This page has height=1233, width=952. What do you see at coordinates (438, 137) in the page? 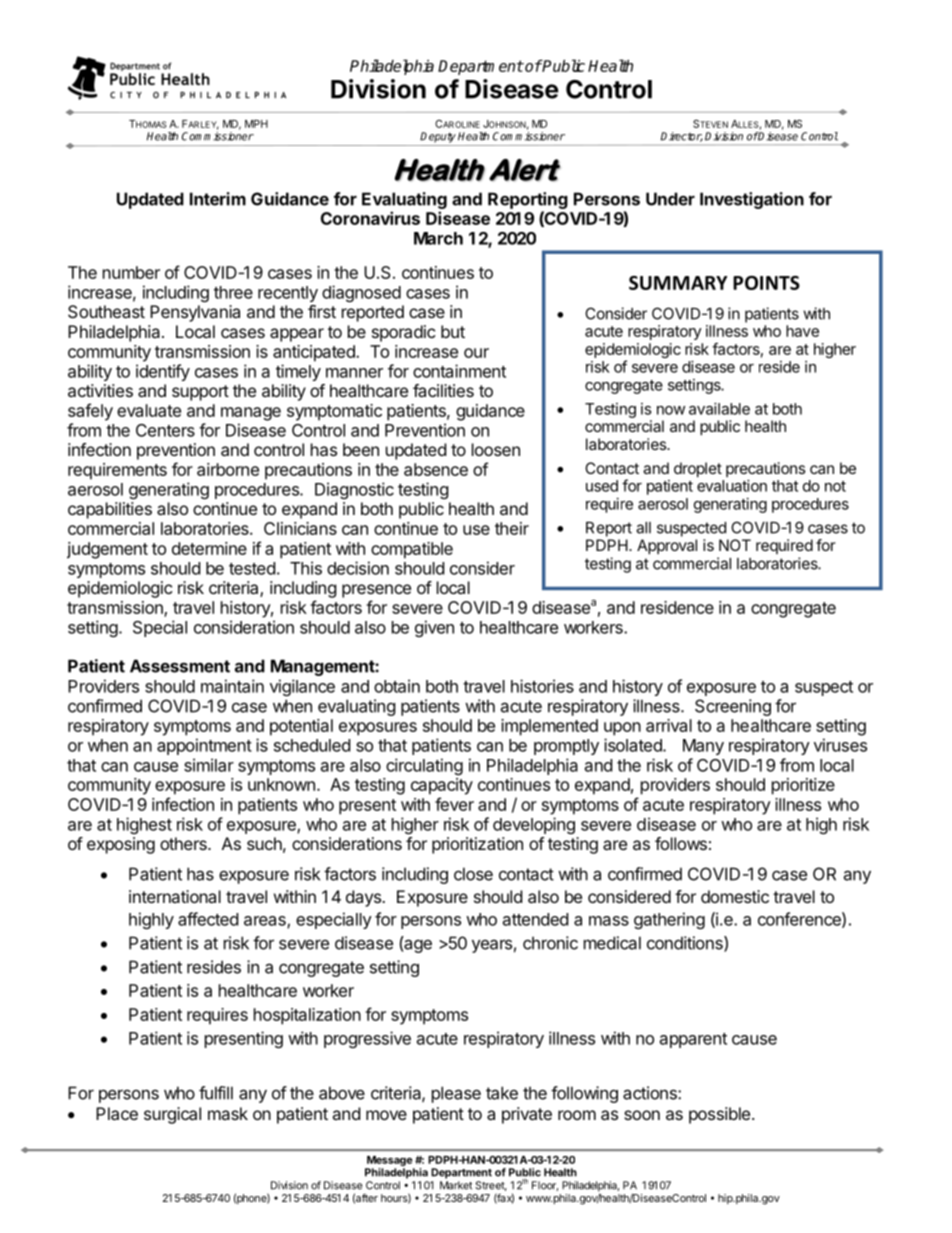
I see `Deputy` at bounding box center [438, 137].
